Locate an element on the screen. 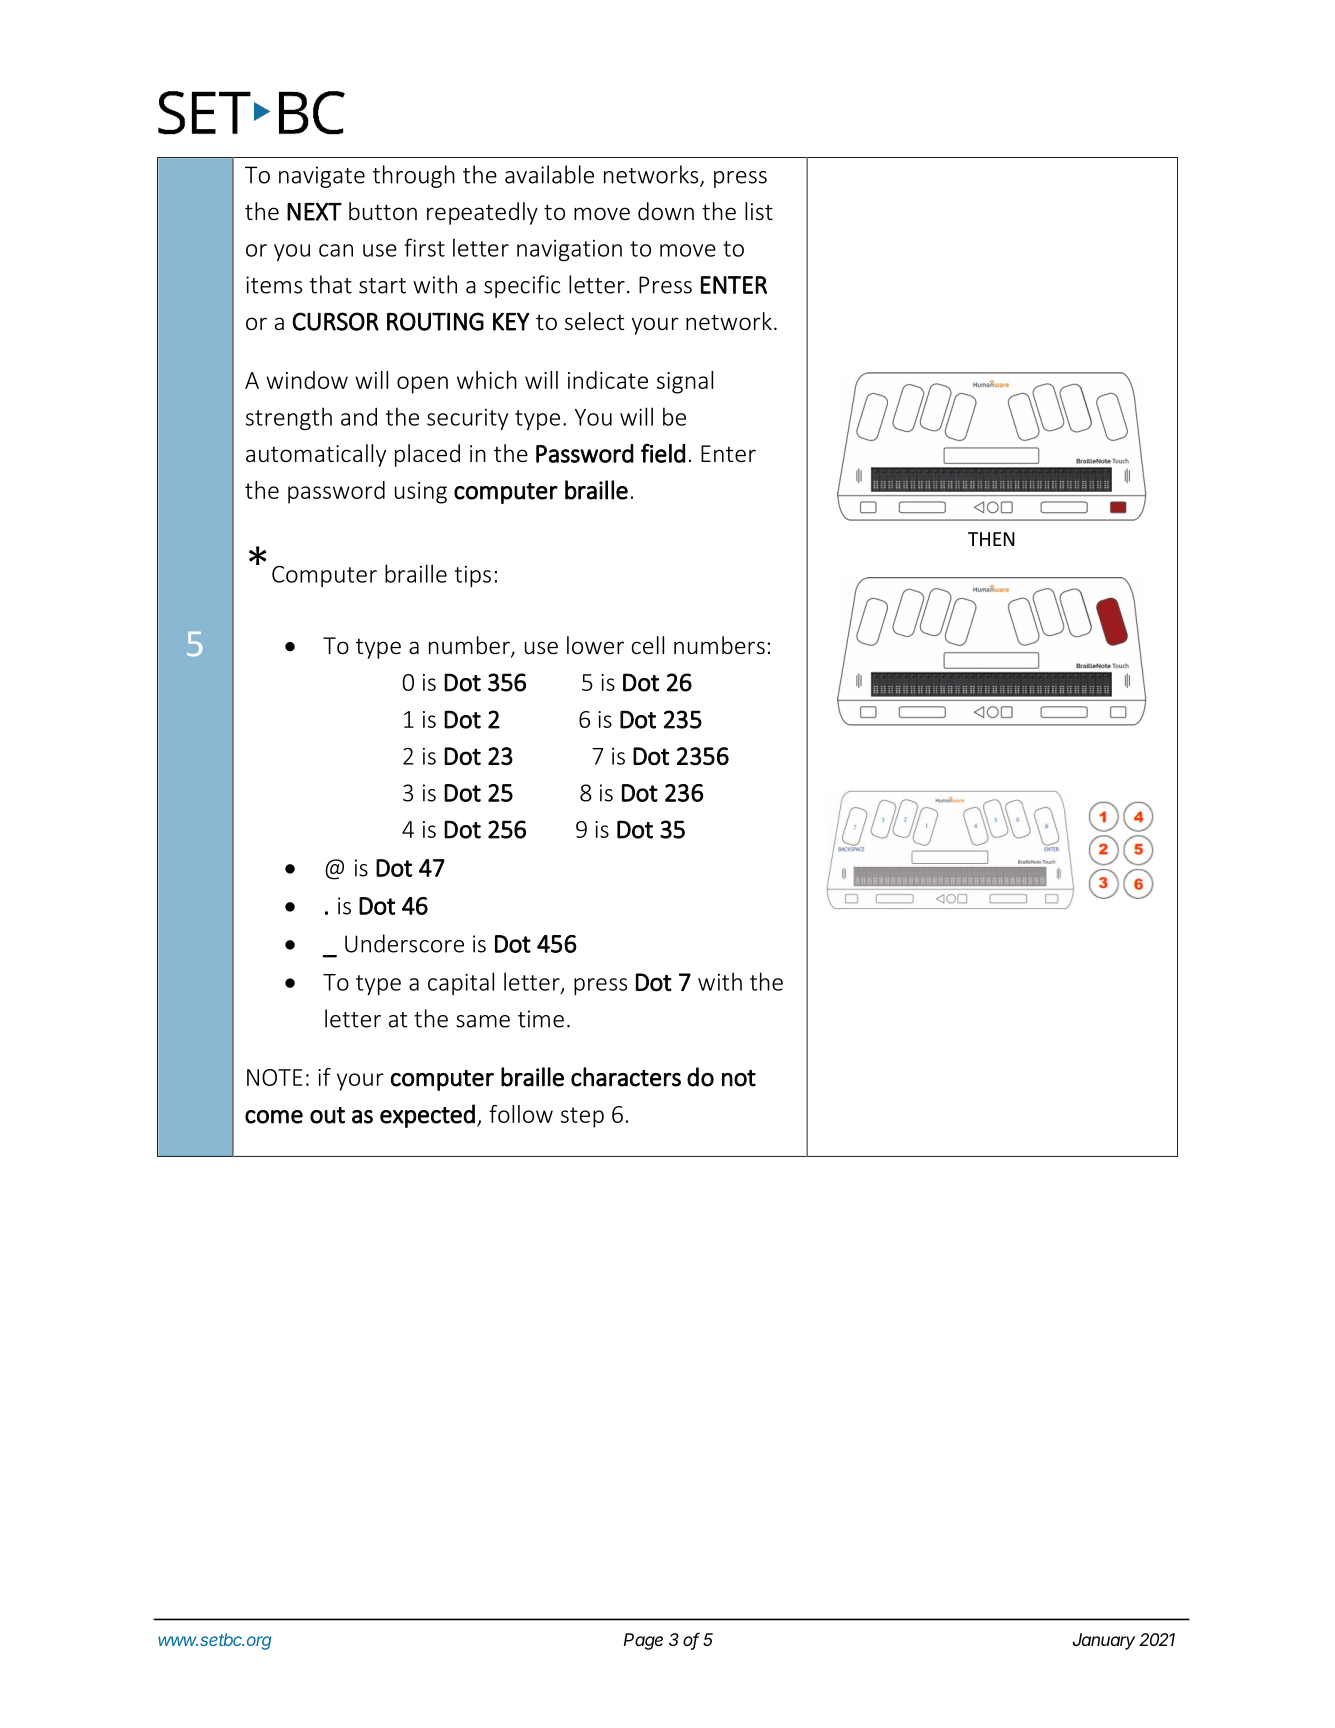 This screenshot has width=1335, height=1728. tips is located at coordinates (473, 576).
